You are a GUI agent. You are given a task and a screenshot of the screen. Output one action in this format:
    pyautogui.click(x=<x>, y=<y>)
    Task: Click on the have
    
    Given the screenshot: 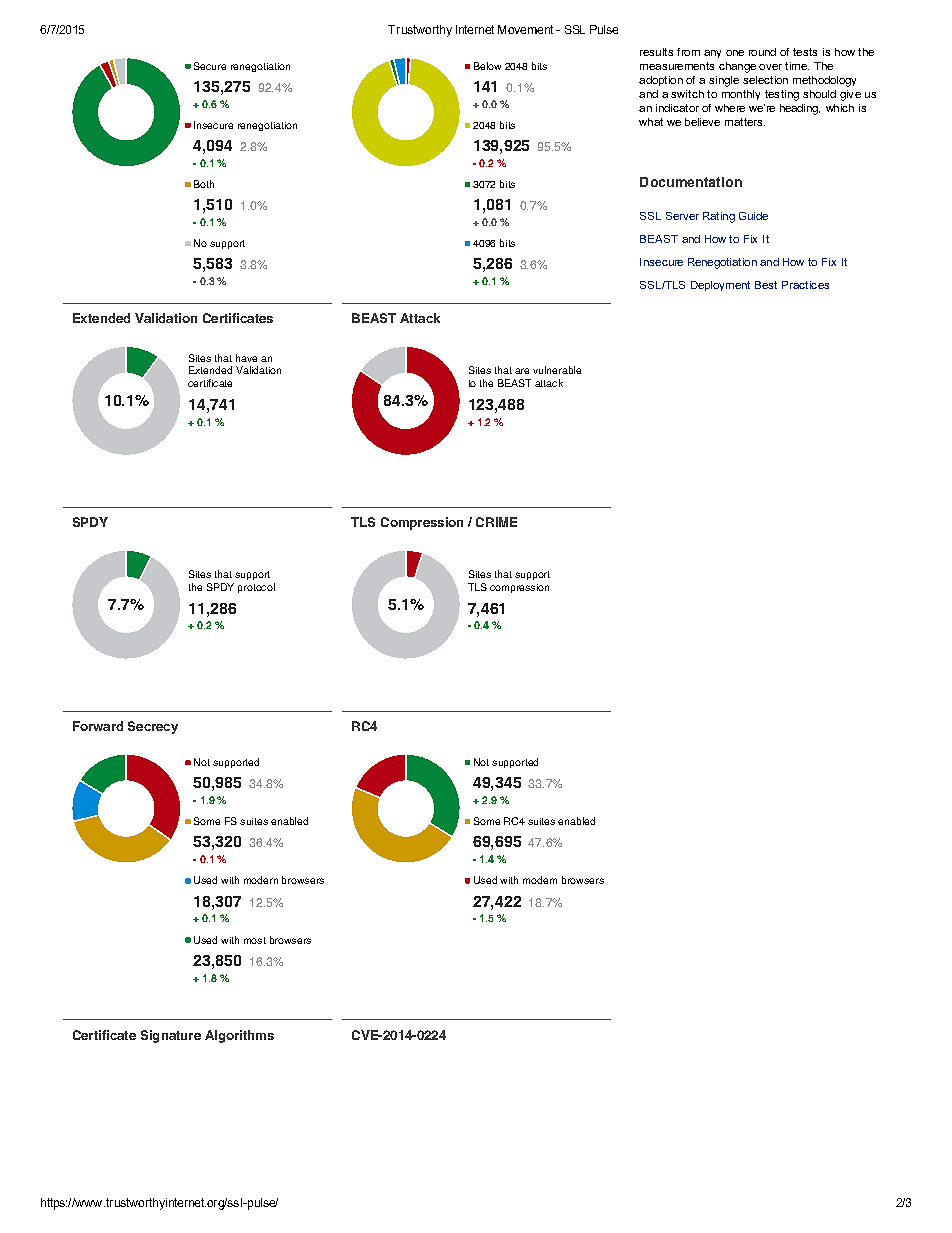 What is the action you would take?
    pyautogui.click(x=246, y=358)
